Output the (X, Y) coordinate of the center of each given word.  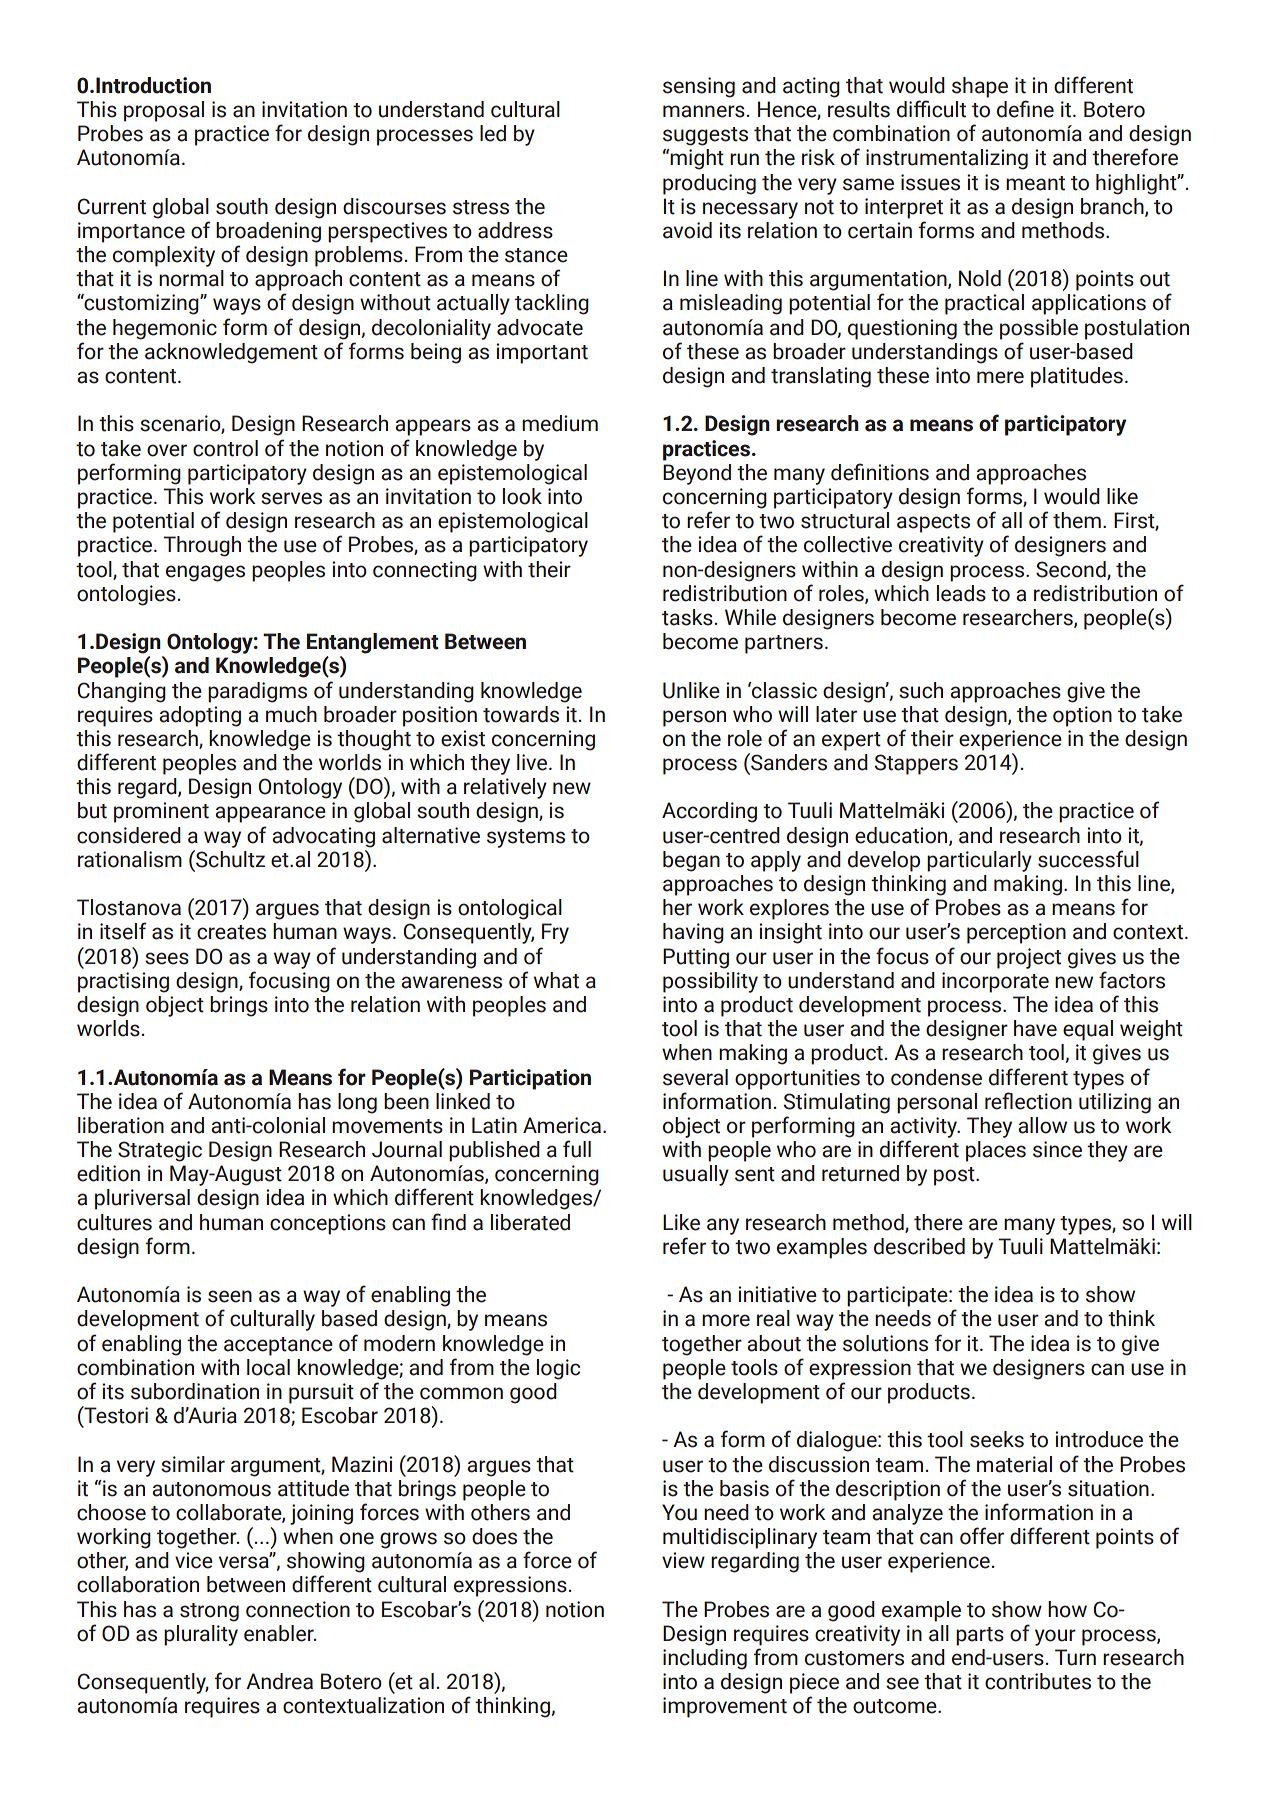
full (577, 1149)
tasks (687, 617)
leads (961, 593)
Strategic (160, 1151)
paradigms (257, 692)
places (996, 1151)
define (1025, 109)
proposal (164, 111)
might (697, 159)
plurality (201, 1635)
